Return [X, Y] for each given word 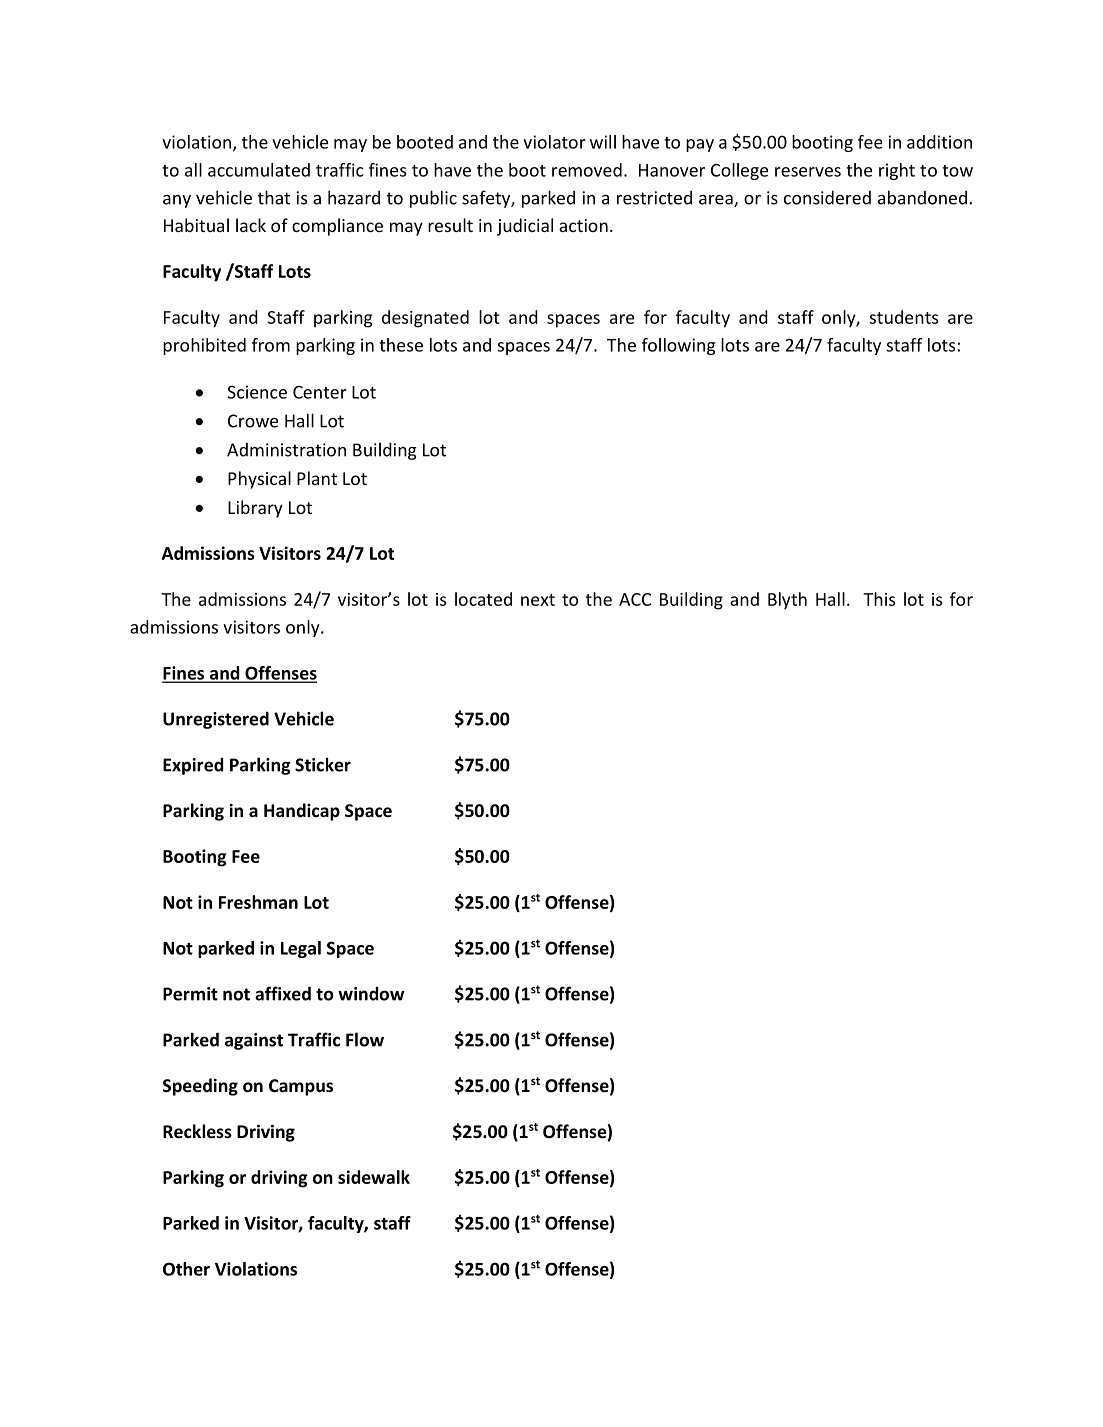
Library [255, 509]
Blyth [787, 601]
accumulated [259, 170]
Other [186, 1269]
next [538, 600]
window [371, 993]
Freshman [258, 902]
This [879, 599]
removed [587, 170]
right [897, 171]
